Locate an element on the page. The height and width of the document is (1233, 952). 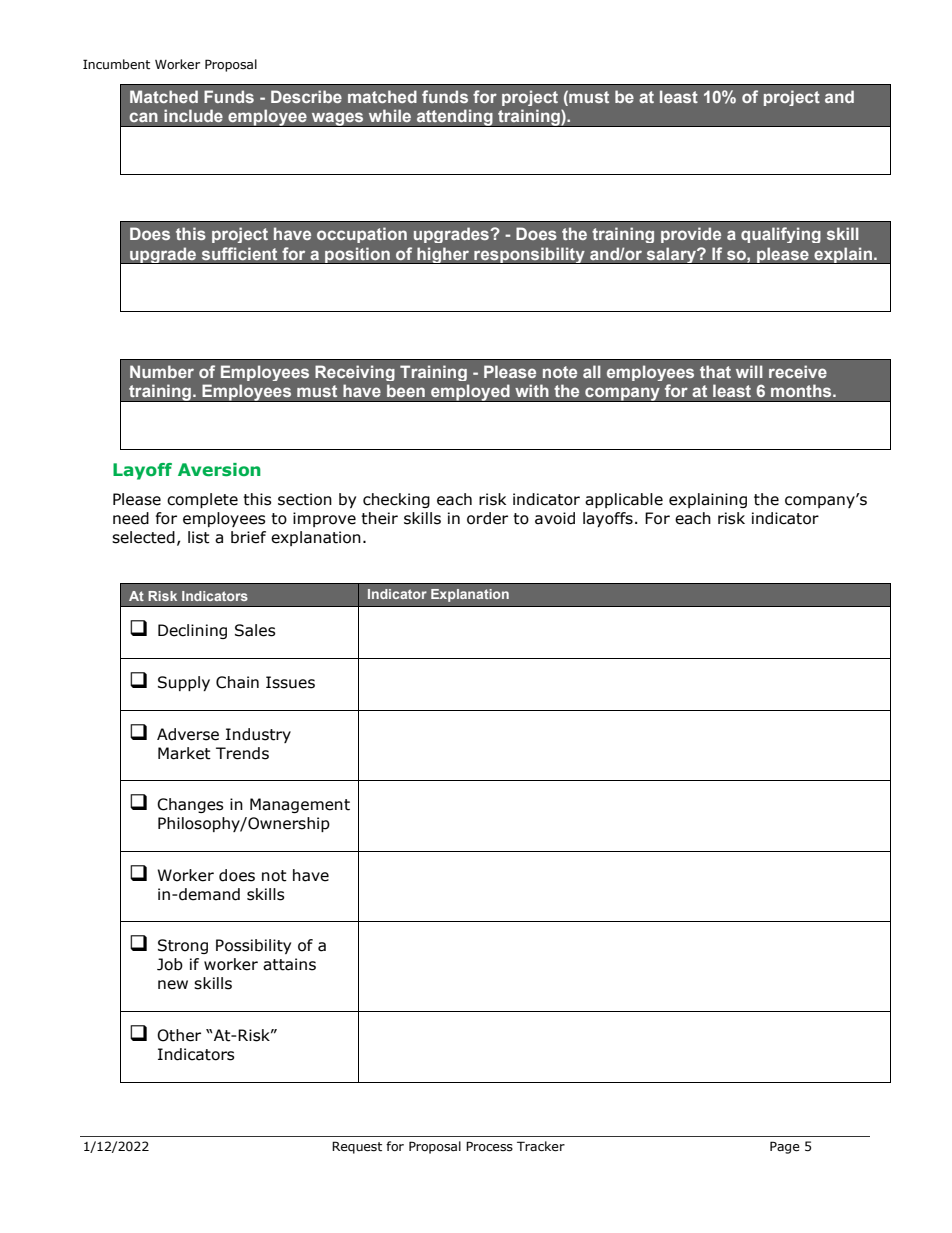
Process is located at coordinates (489, 1146).
